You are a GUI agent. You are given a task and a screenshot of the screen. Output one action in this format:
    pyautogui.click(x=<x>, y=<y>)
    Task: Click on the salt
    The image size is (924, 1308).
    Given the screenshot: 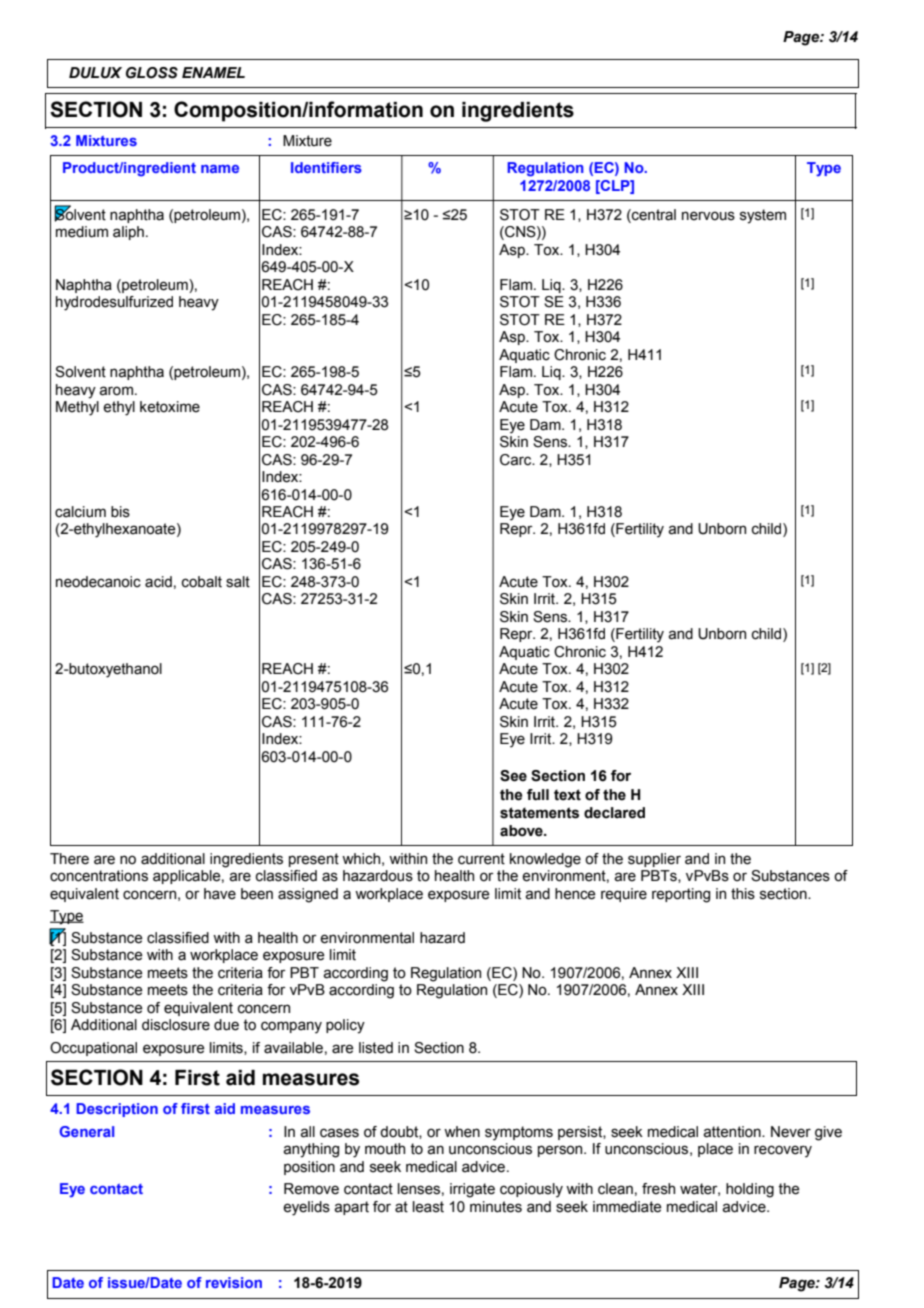 What is the action you would take?
    pyautogui.click(x=238, y=582)
